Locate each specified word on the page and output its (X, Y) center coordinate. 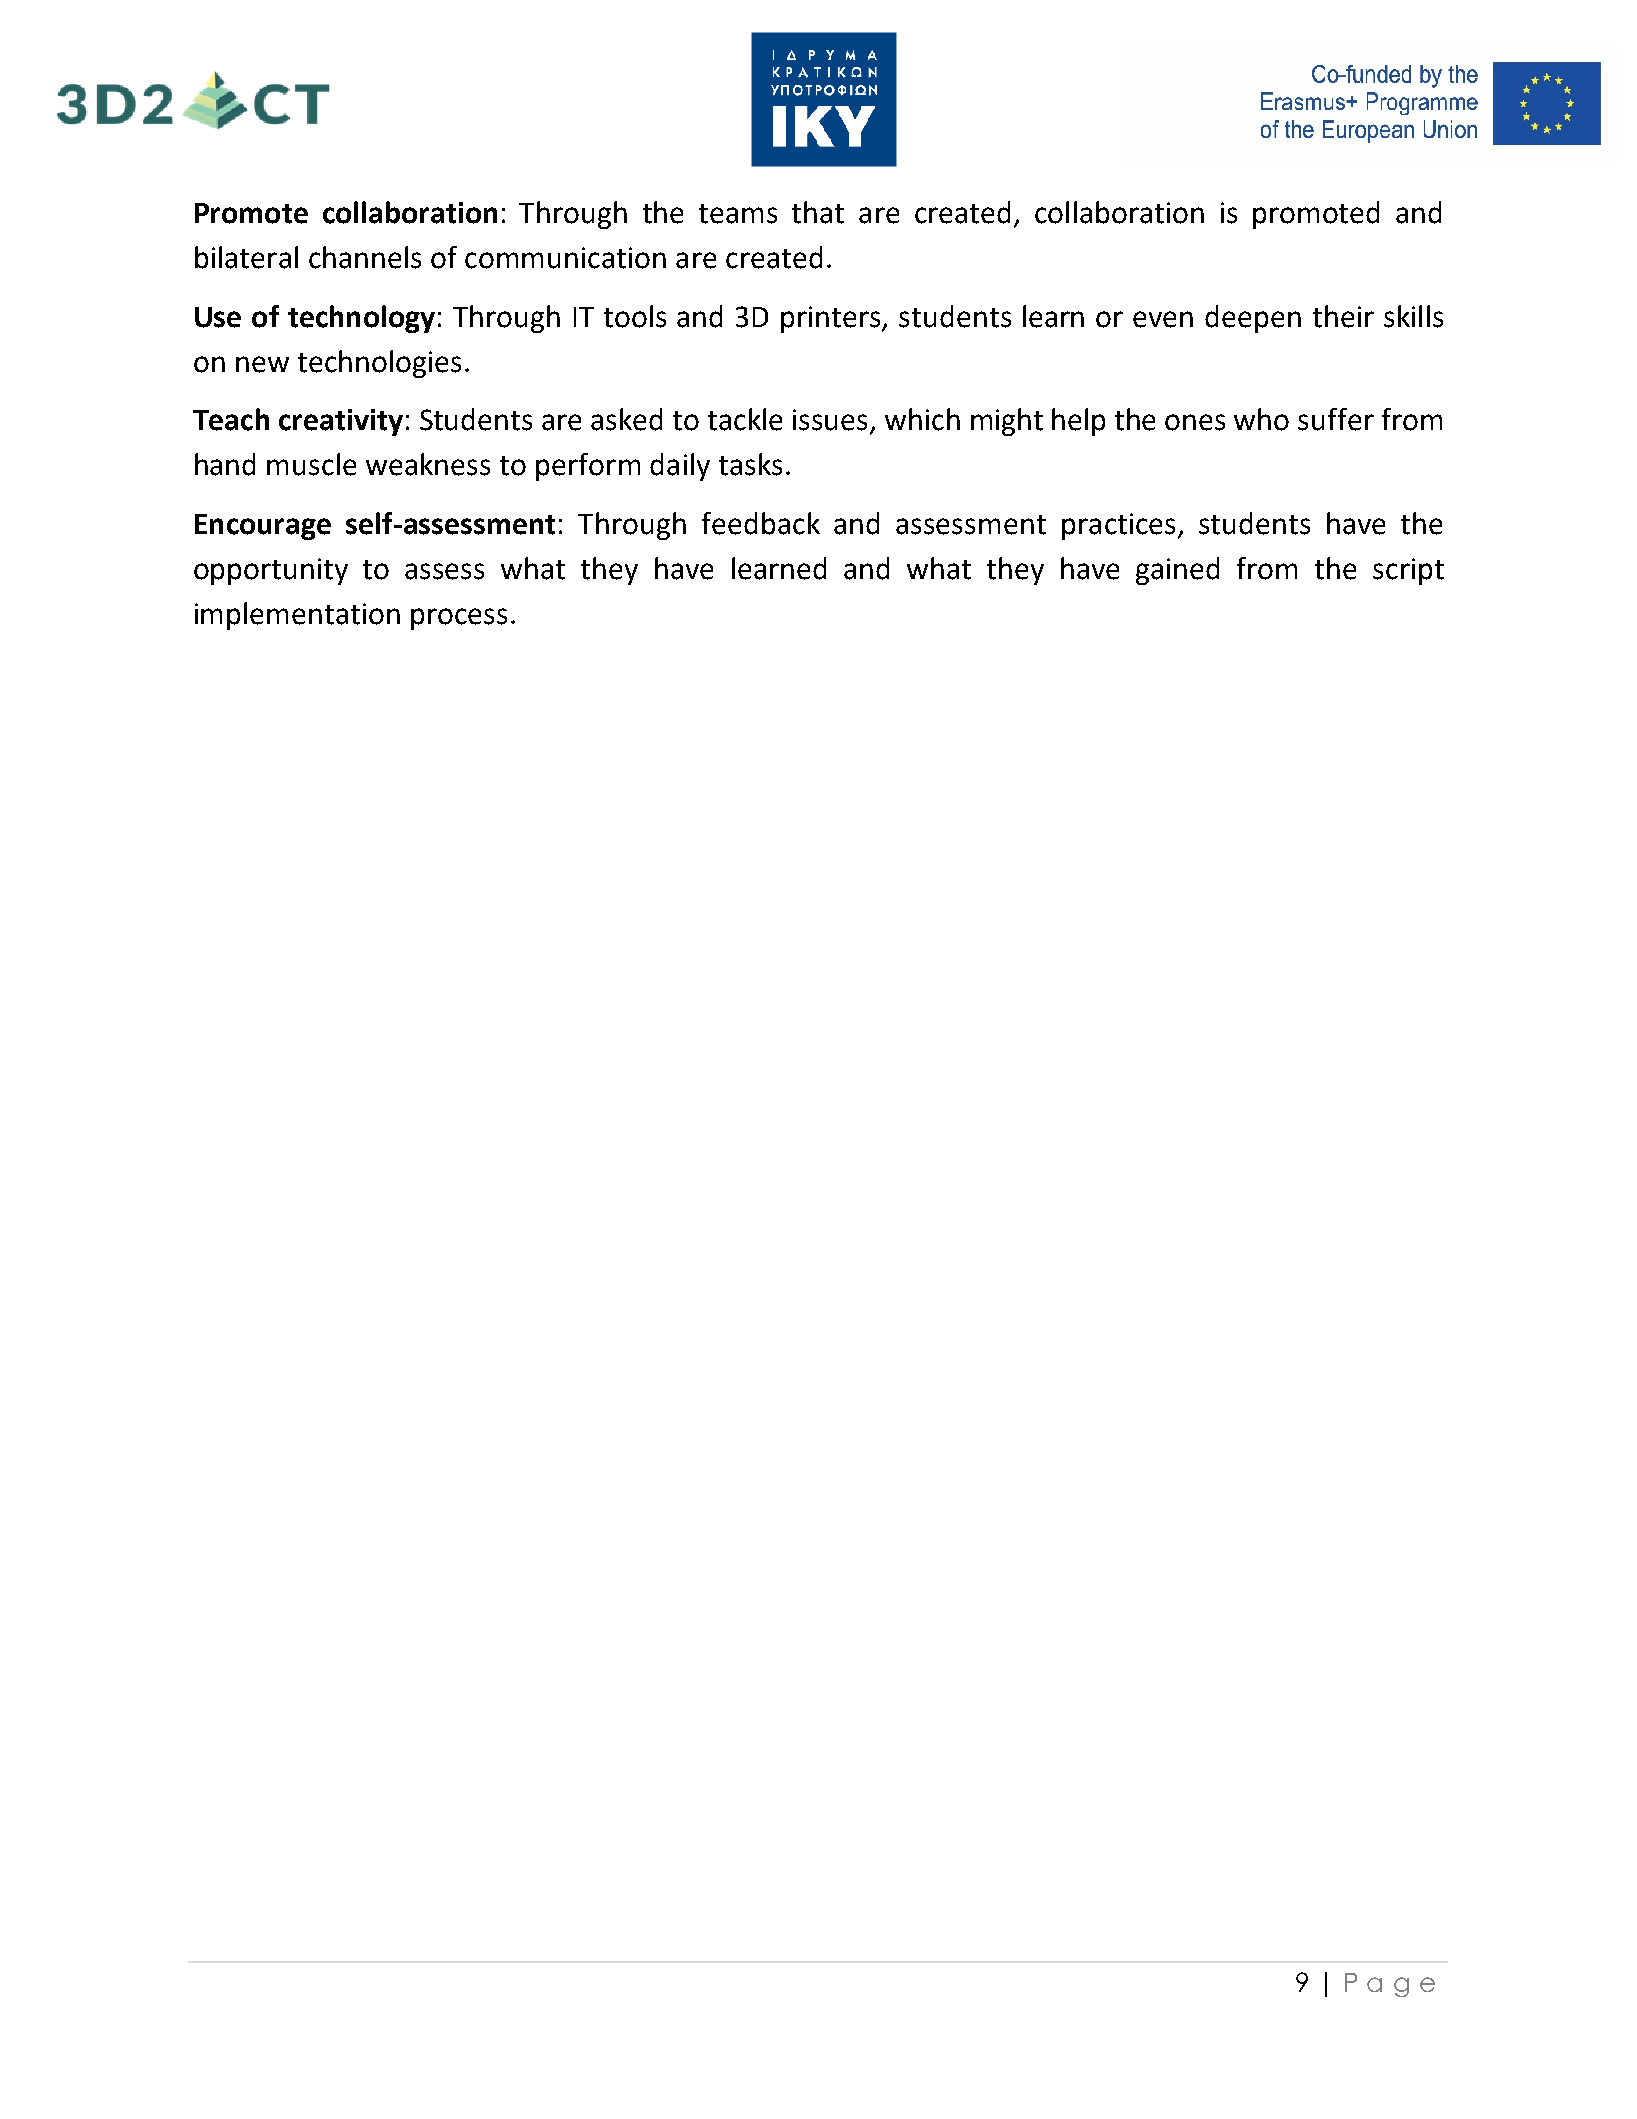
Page (1390, 1985)
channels (365, 257)
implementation (297, 616)
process (459, 619)
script (1408, 571)
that (818, 212)
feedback (761, 523)
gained (1177, 571)
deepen (1253, 319)
